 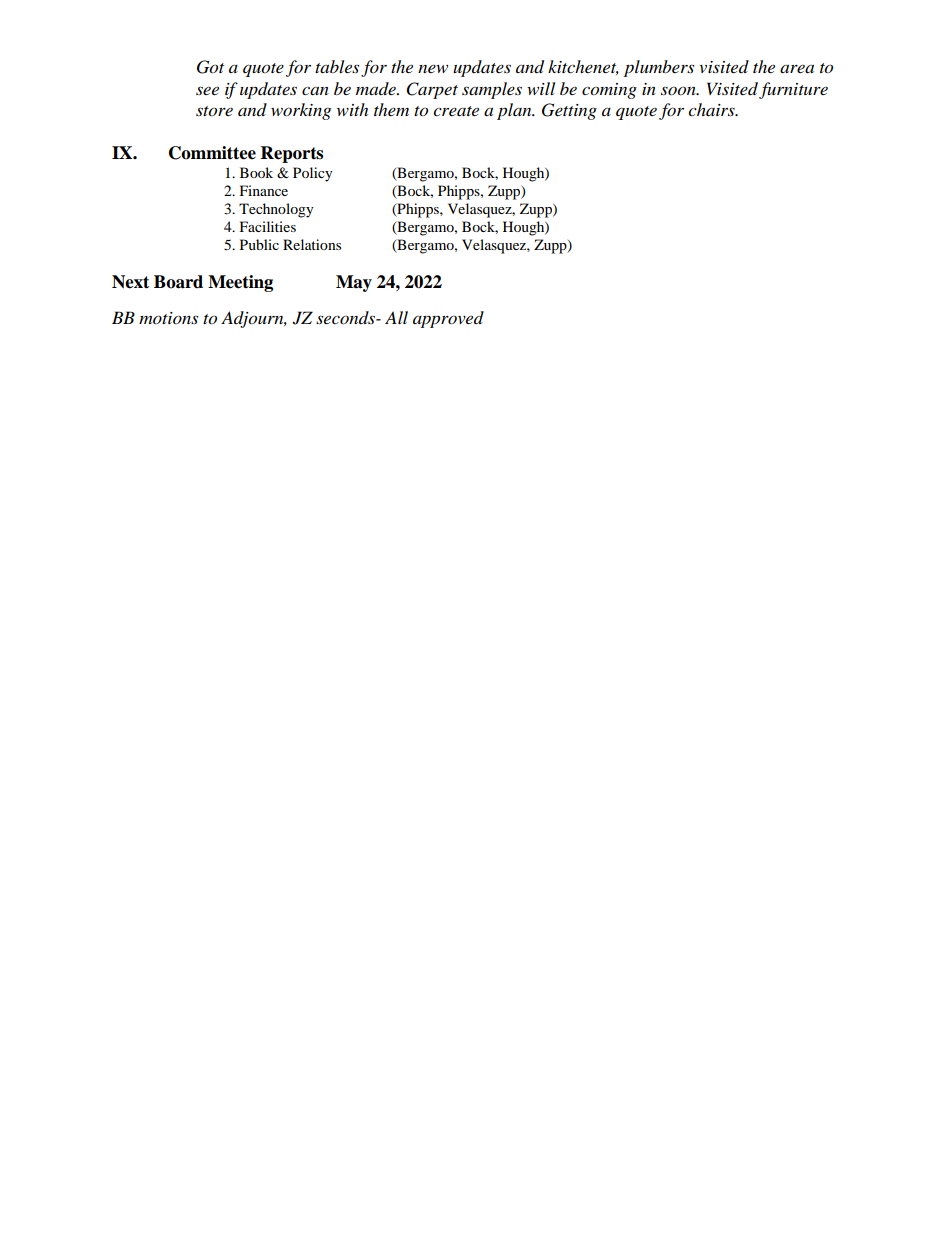 I want to click on Reports, so click(x=292, y=154).
